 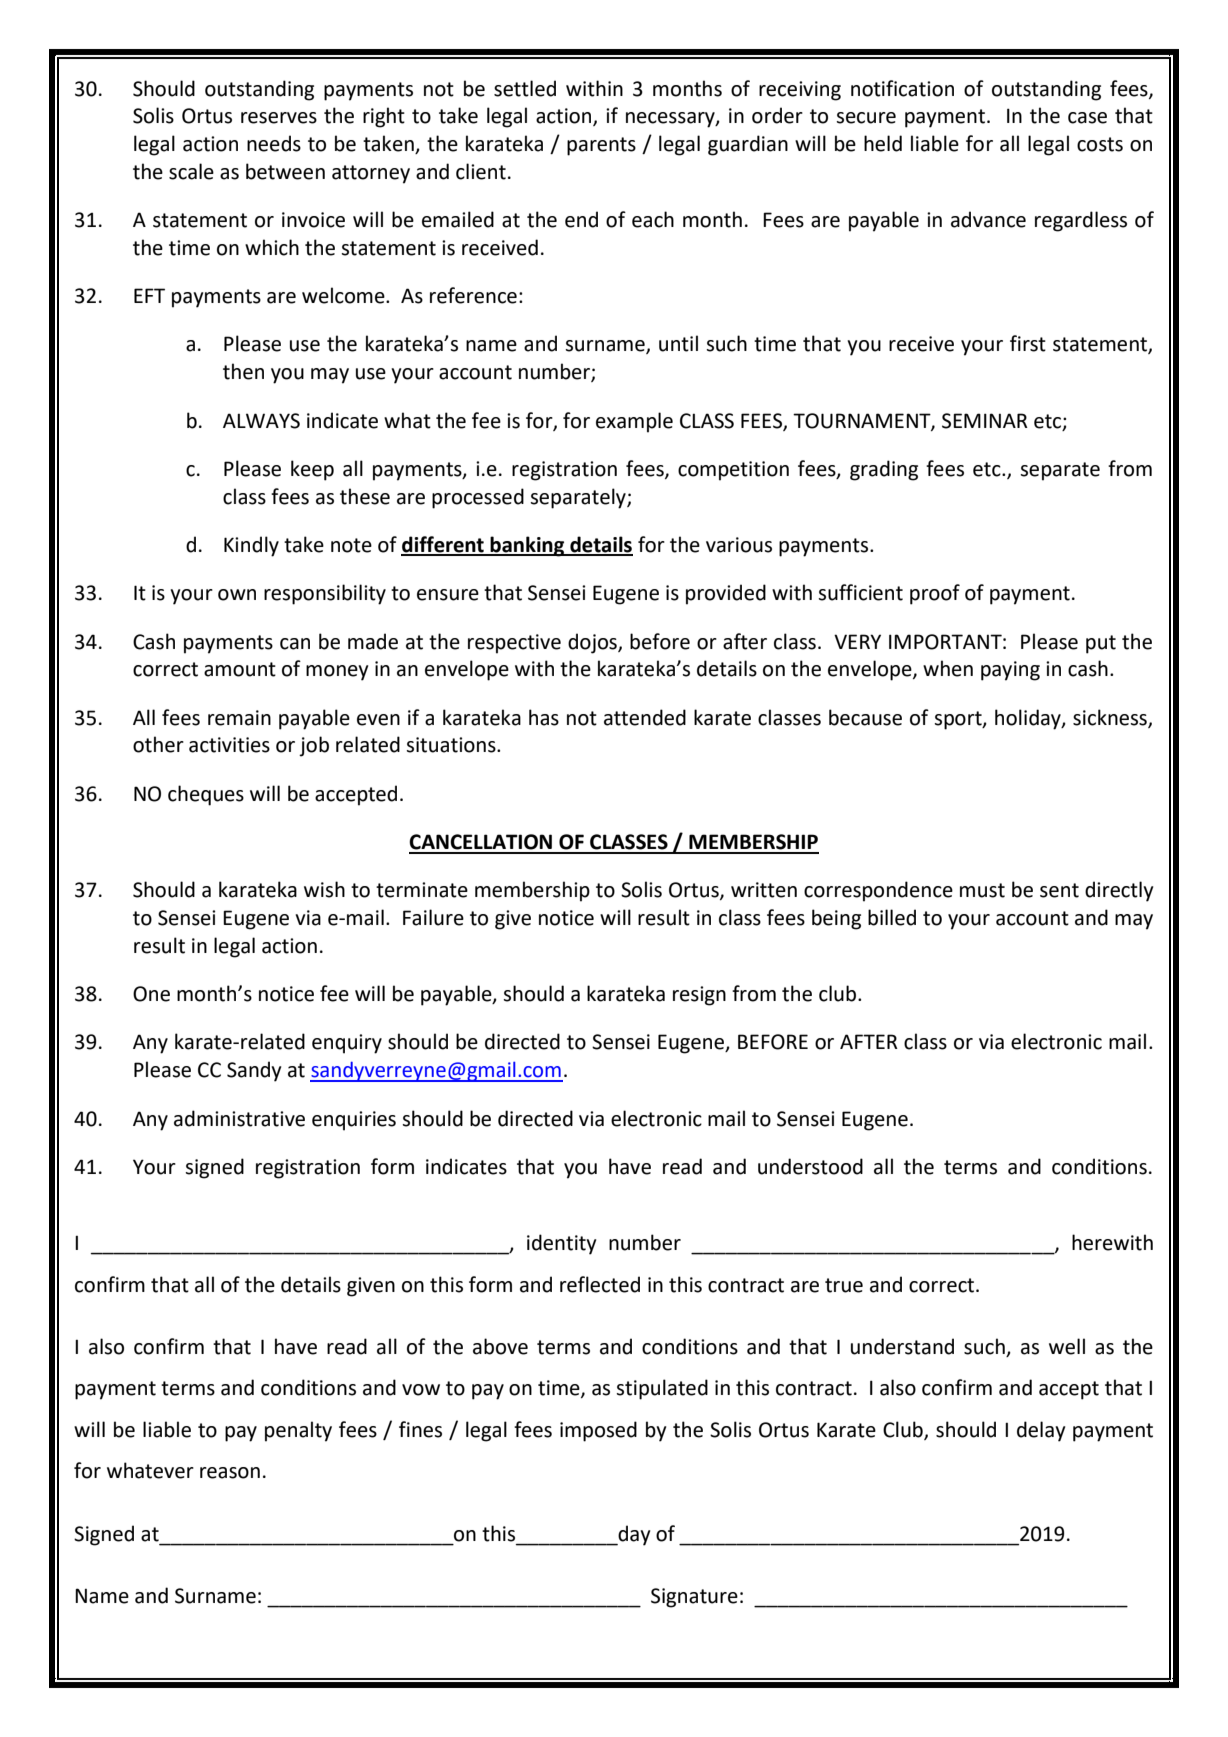 I want to click on true, so click(x=844, y=1285).
